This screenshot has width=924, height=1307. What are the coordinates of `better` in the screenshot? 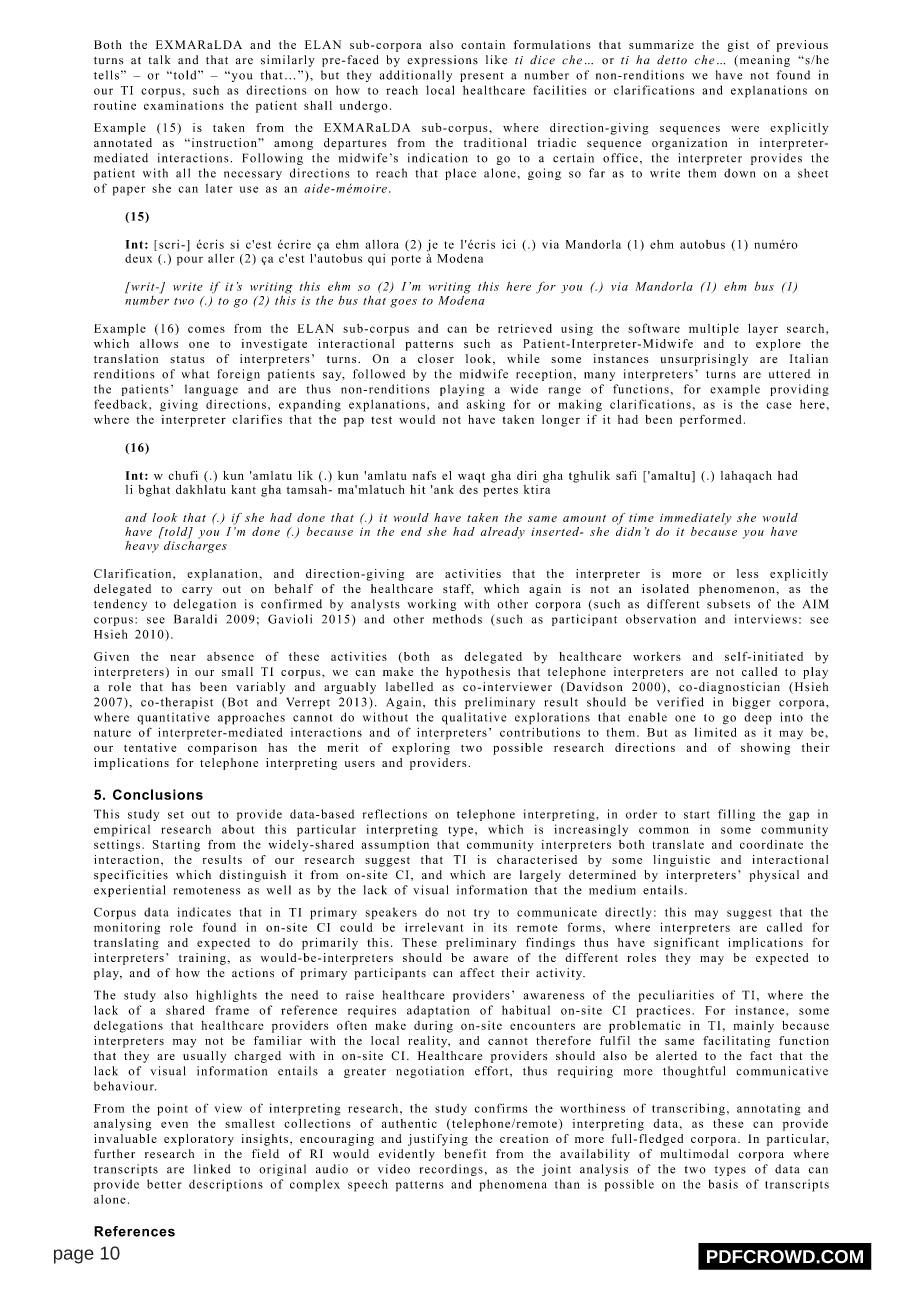 It's located at (164, 1184).
